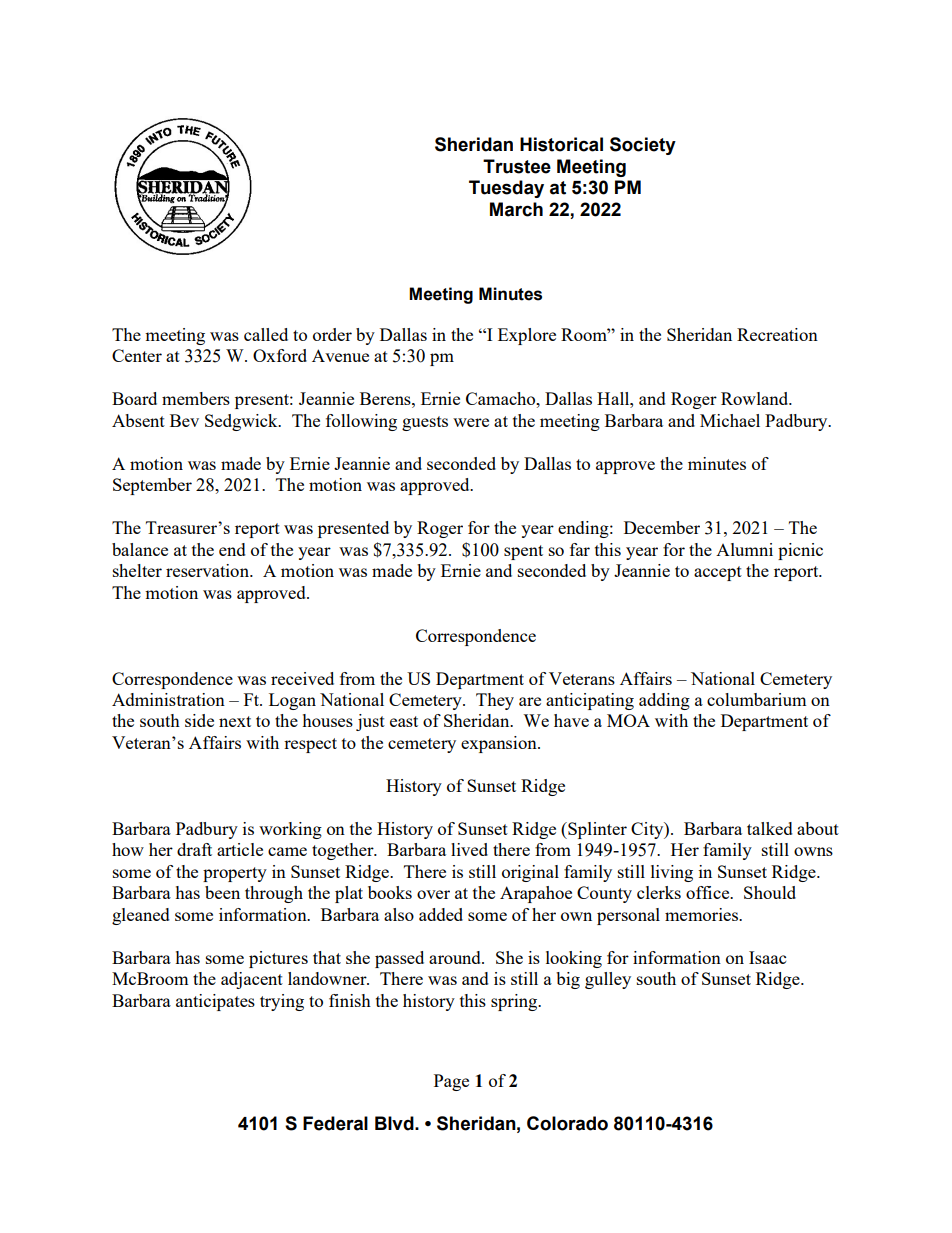 The image size is (952, 1233). What do you see at coordinates (770, 828) in the screenshot?
I see `talked` at bounding box center [770, 828].
